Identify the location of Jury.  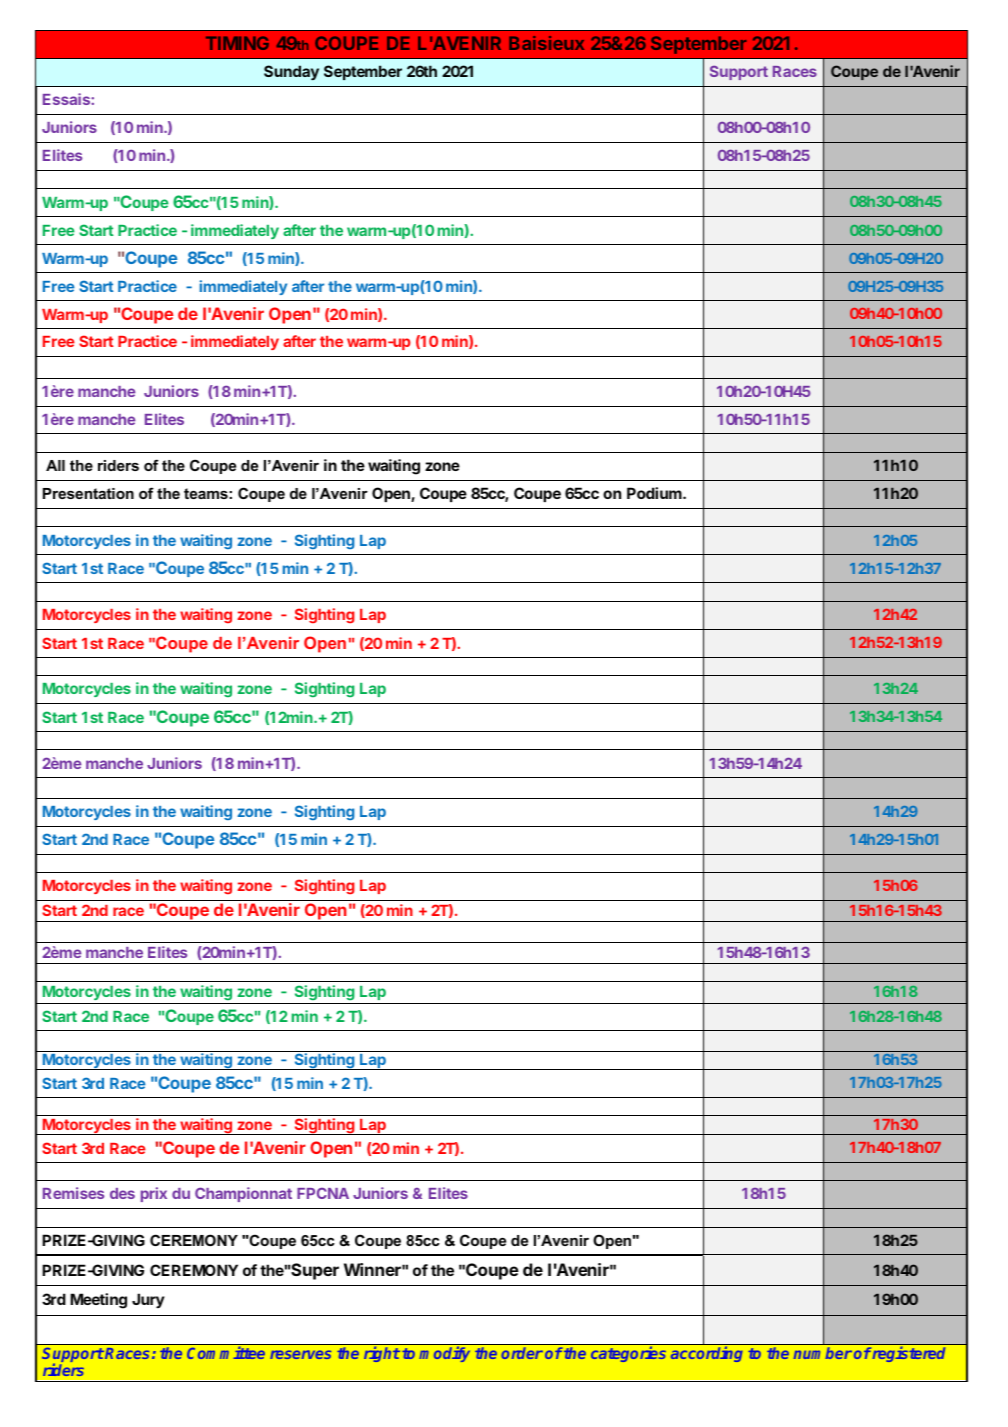
(148, 1300).
